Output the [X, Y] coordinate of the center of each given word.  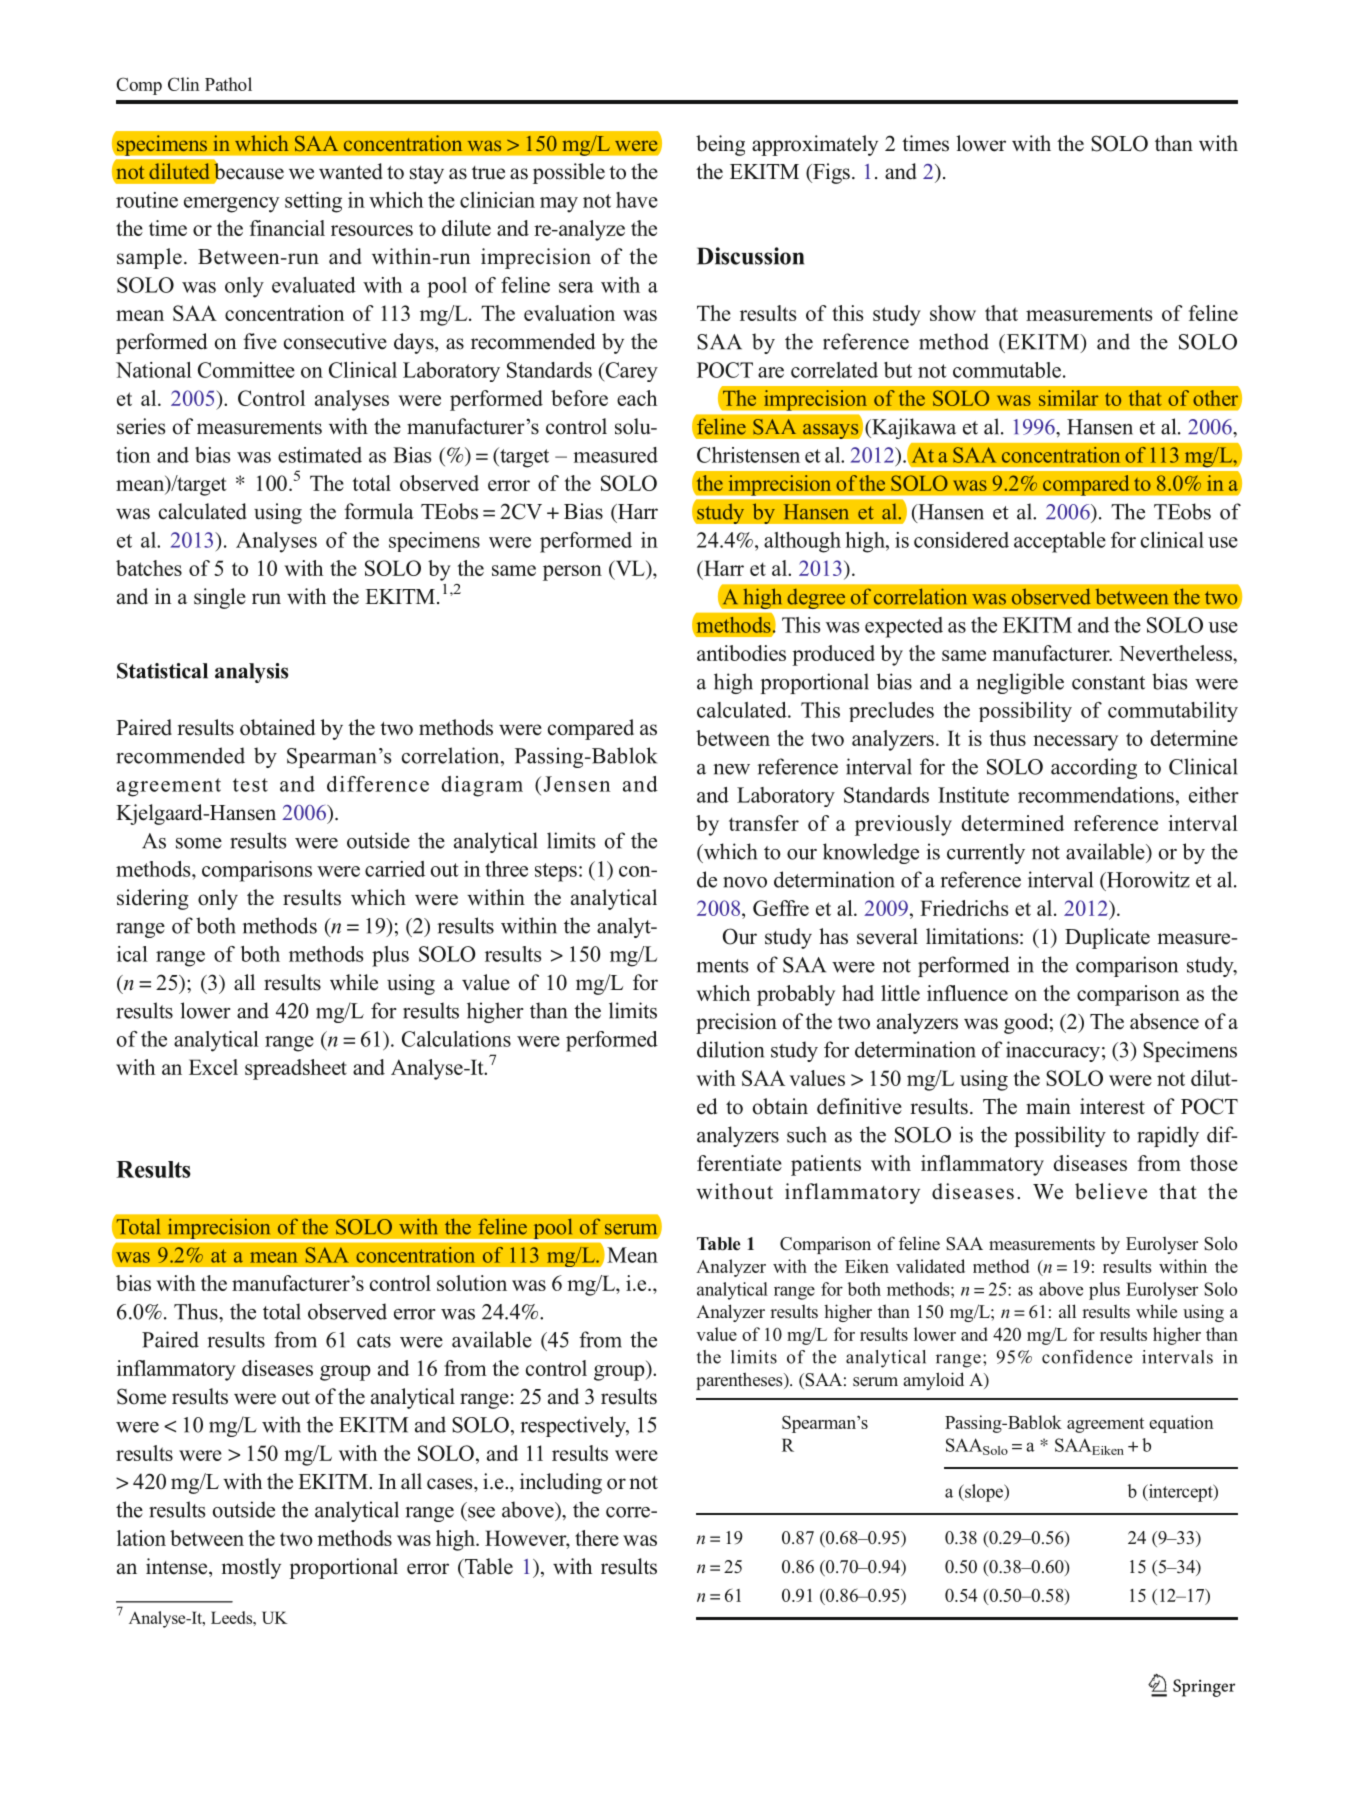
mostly [251, 1568]
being [720, 145]
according [1094, 768]
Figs [830, 173]
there [597, 1538]
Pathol [228, 84]
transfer [764, 823]
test [250, 785]
